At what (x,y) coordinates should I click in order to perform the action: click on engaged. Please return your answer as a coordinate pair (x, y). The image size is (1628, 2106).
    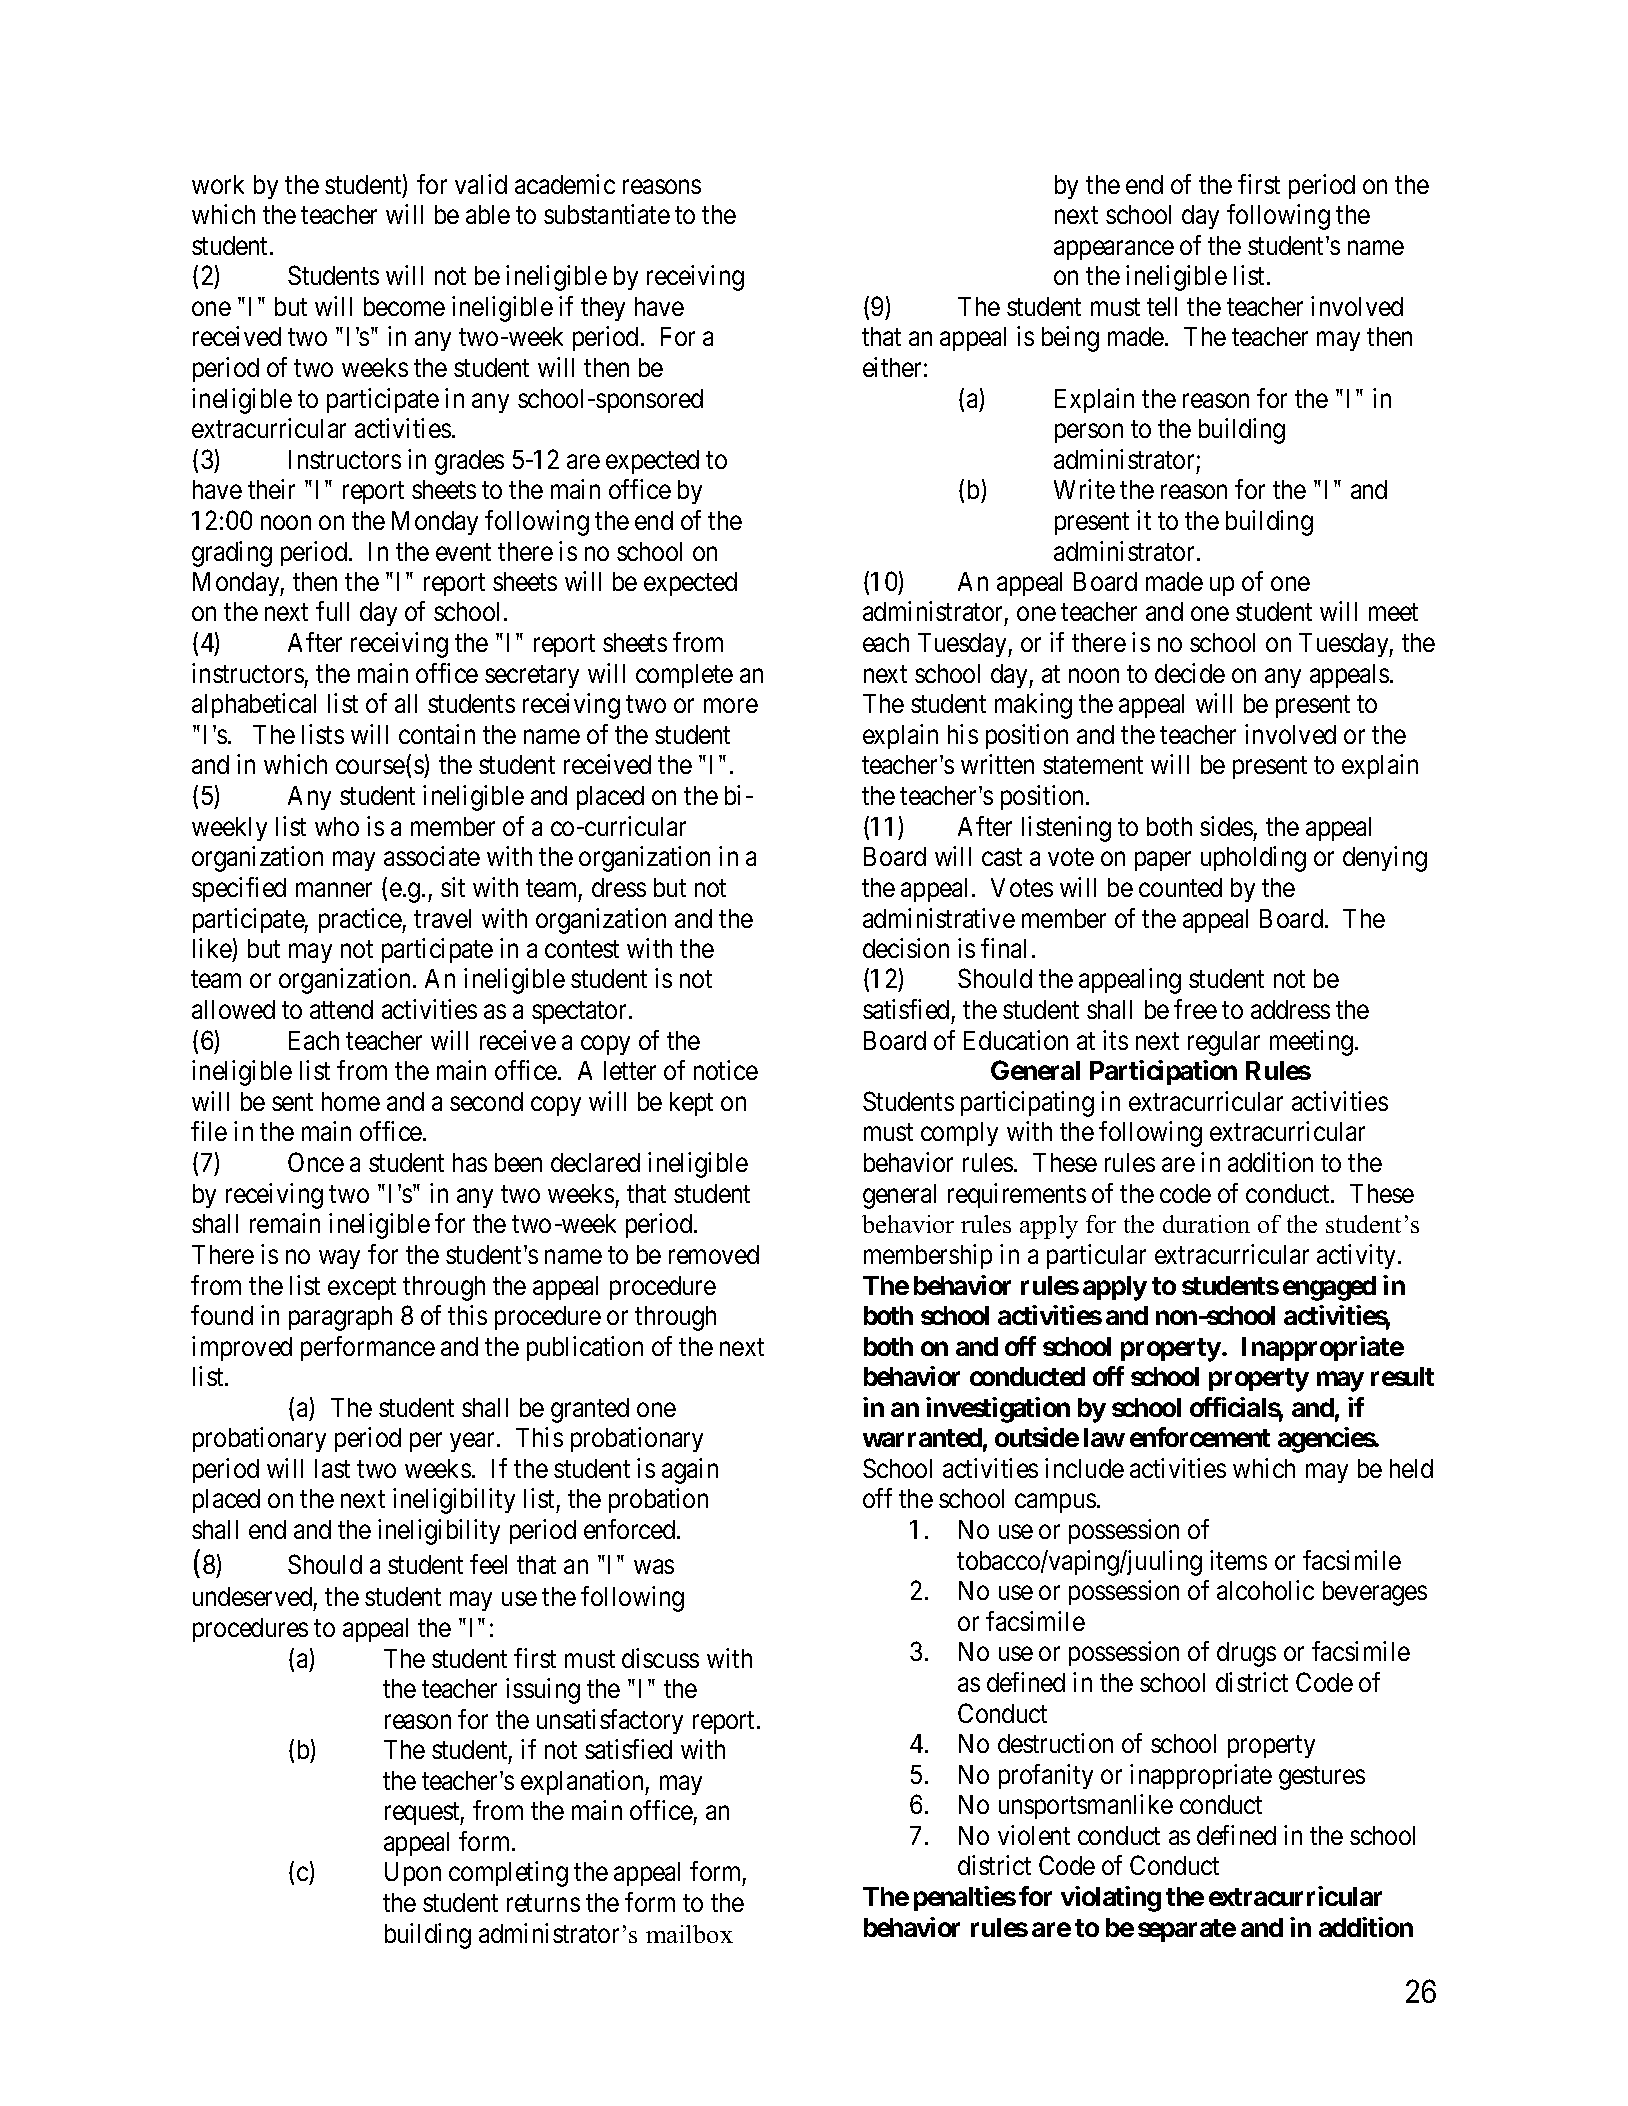
    Looking at the image, I should click on (1329, 1288).
